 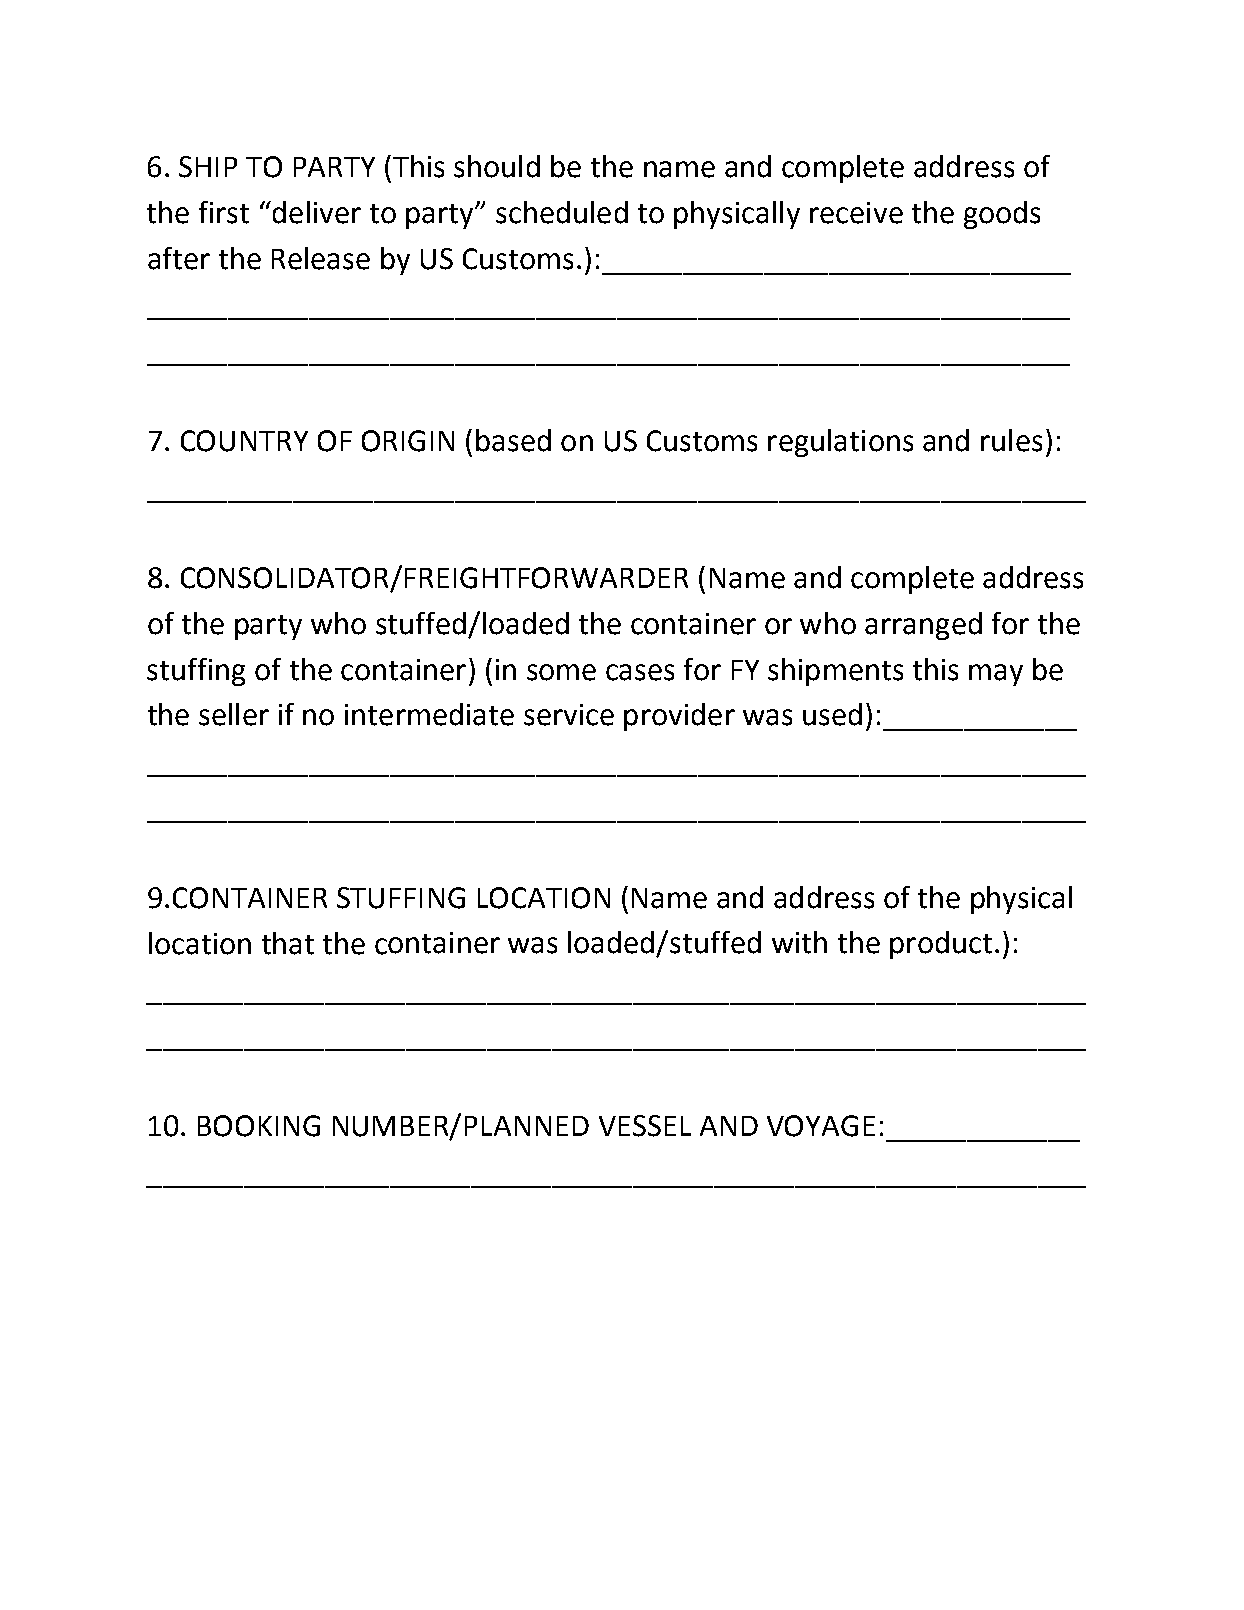 What do you see at coordinates (840, 443) in the document?
I see `regulations` at bounding box center [840, 443].
